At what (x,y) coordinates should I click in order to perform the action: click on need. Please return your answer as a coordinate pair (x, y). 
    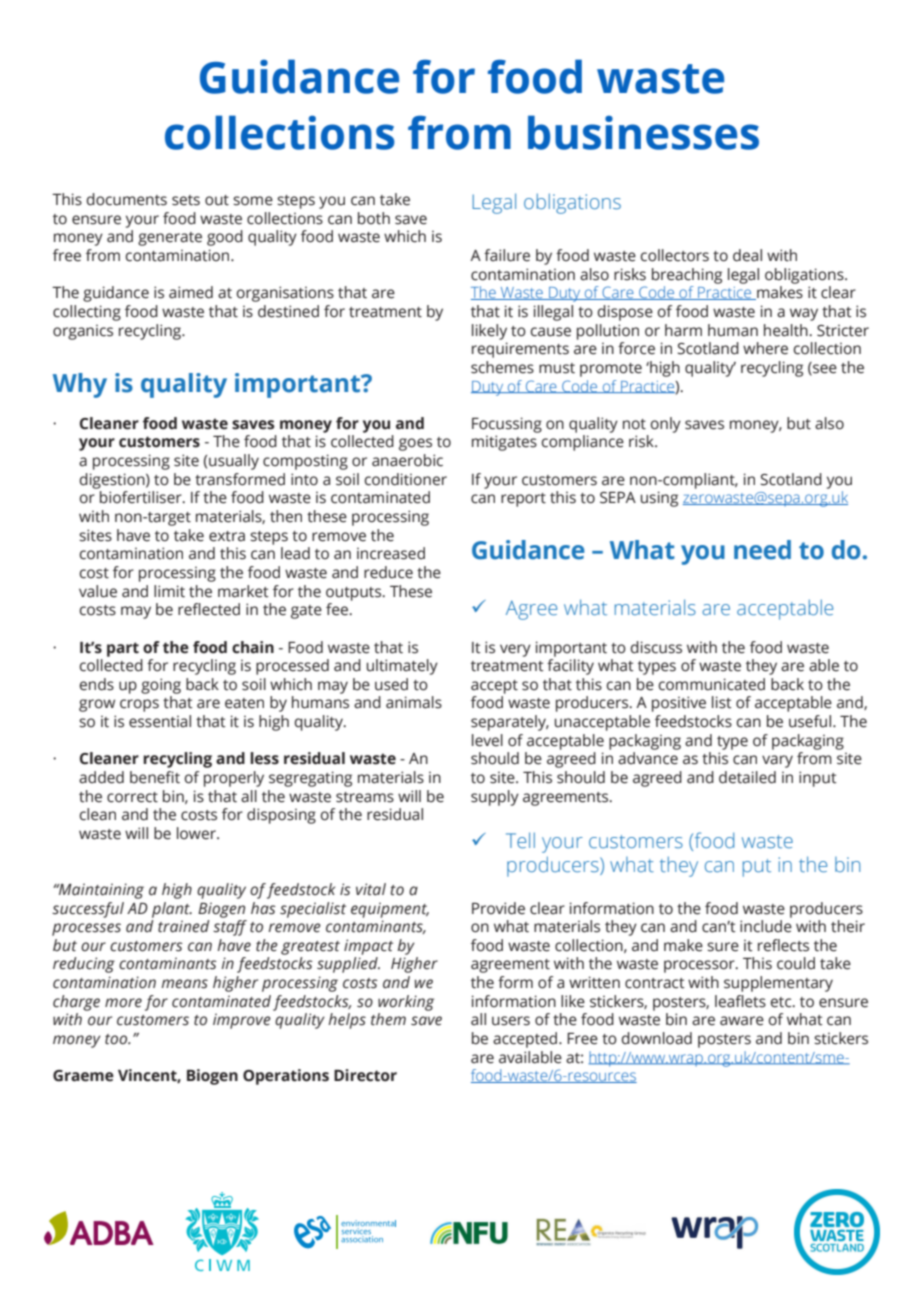
    Looking at the image, I should click on (762, 550).
